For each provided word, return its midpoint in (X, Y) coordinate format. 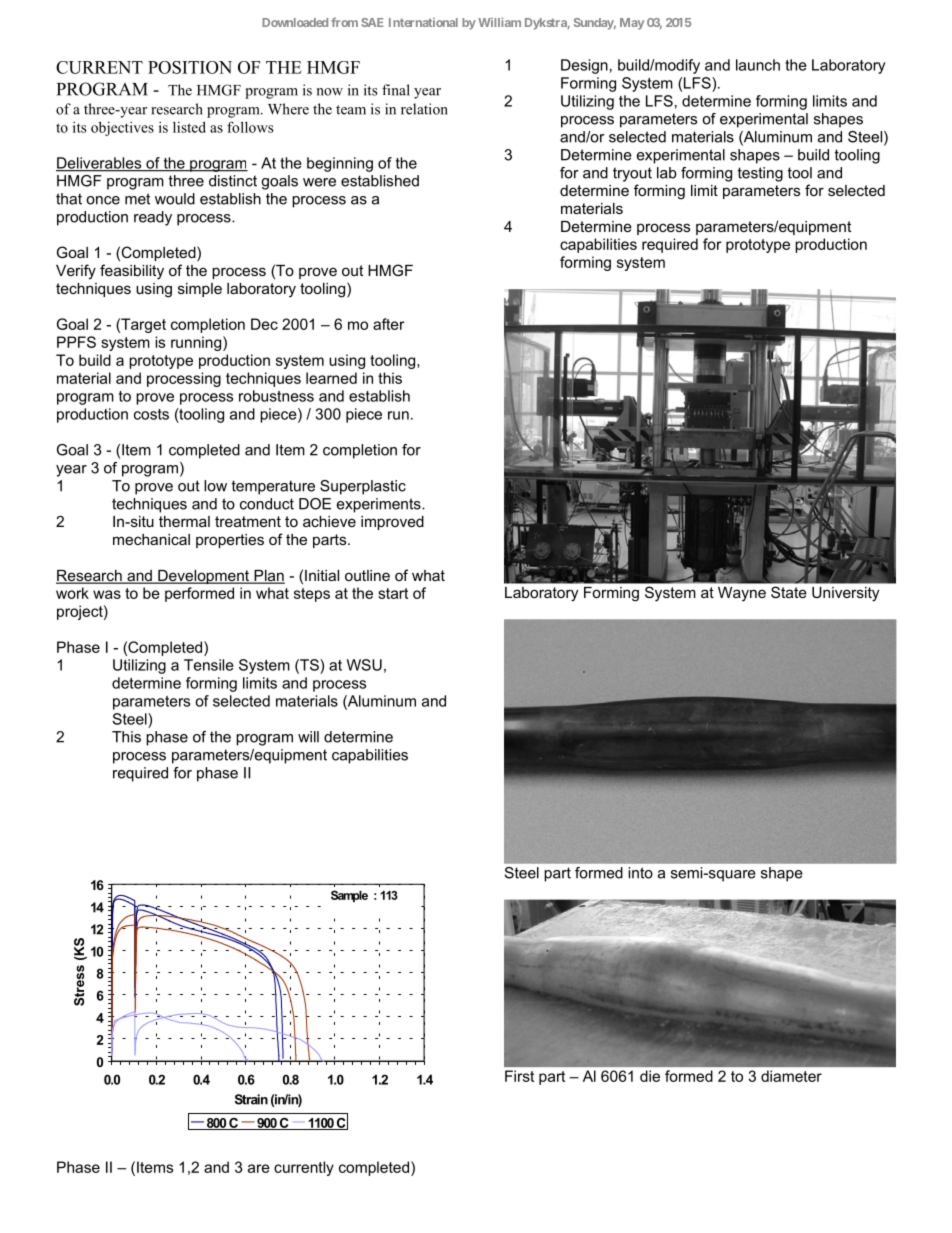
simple (200, 290)
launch (758, 65)
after (388, 324)
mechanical (151, 539)
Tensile (209, 665)
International (423, 22)
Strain (251, 1099)
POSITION (190, 67)
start (393, 593)
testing (760, 174)
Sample (349, 896)
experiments (380, 505)
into (640, 873)
